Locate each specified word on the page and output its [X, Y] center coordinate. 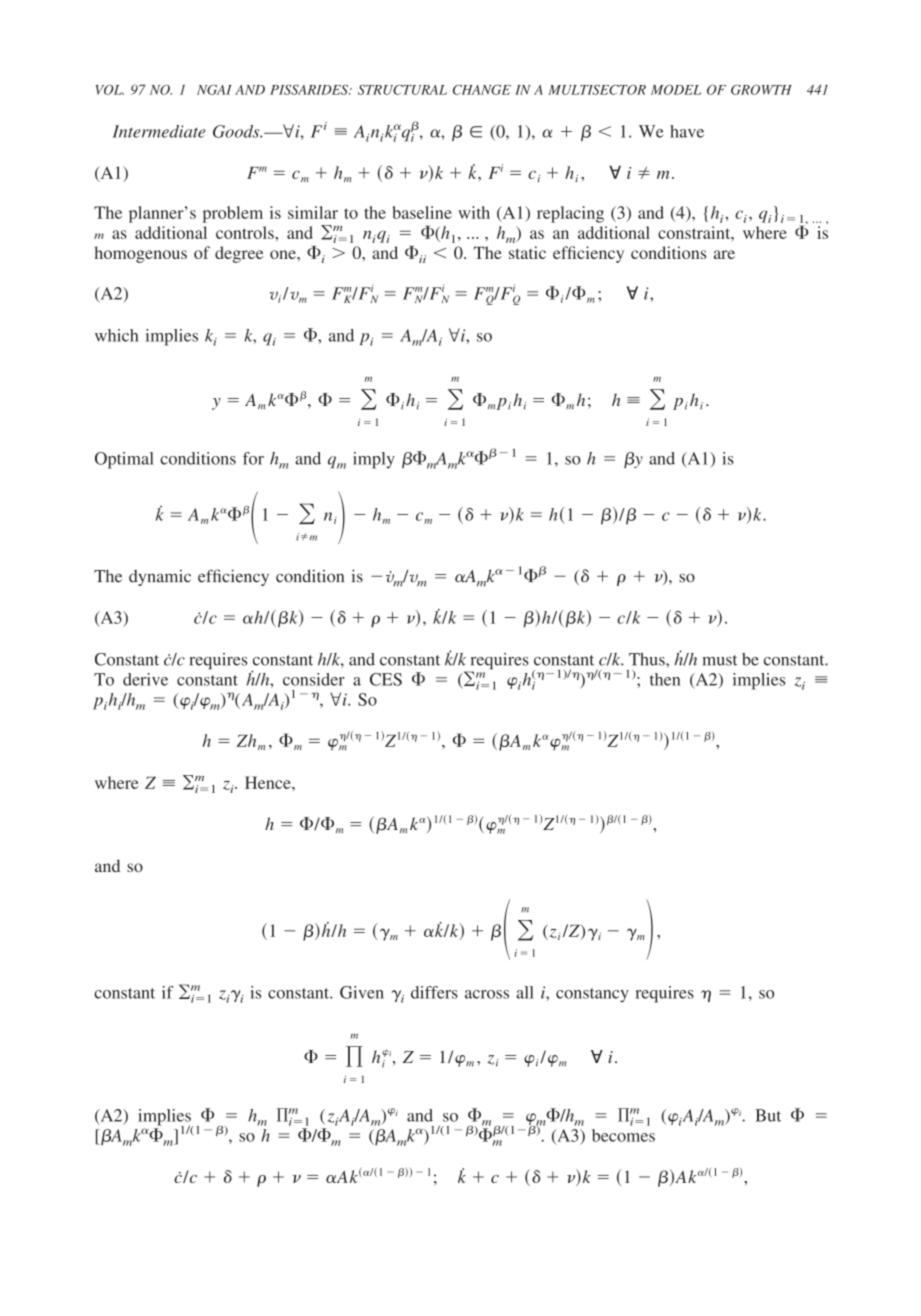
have [687, 131]
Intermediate [159, 131]
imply [374, 460]
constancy [592, 995]
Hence [269, 782]
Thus [648, 659]
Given [362, 992]
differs [434, 992]
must [719, 660]
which [117, 335]
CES [386, 679]
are [724, 254]
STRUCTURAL [402, 90]
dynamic [160, 577]
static [527, 252]
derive [145, 679]
